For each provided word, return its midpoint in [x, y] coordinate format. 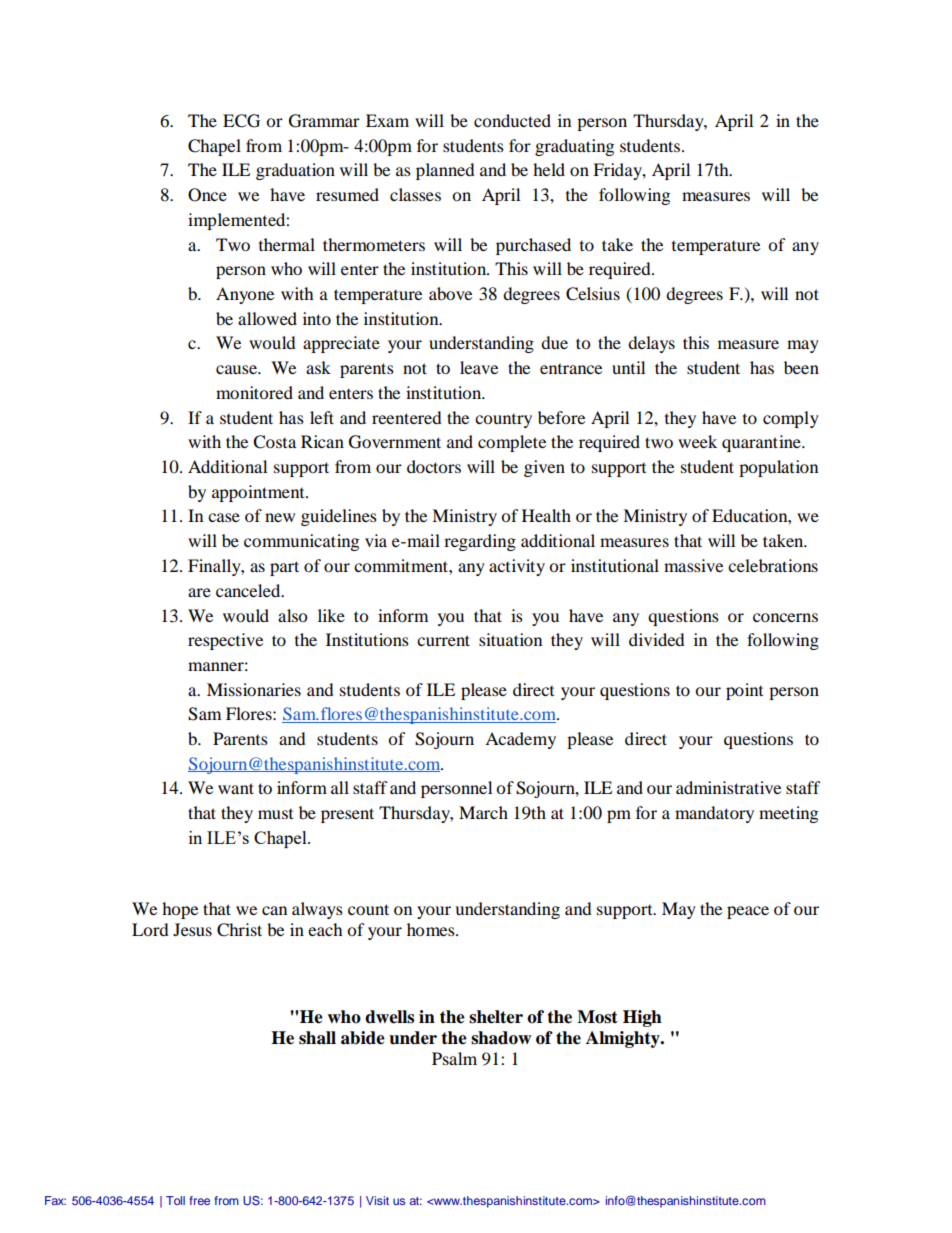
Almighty [624, 1039]
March [483, 812]
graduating [574, 147]
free [200, 1200]
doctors [434, 466]
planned [445, 171]
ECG [241, 121]
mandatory [714, 814]
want [236, 788]
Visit [377, 1200]
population [778, 468]
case [224, 517]
